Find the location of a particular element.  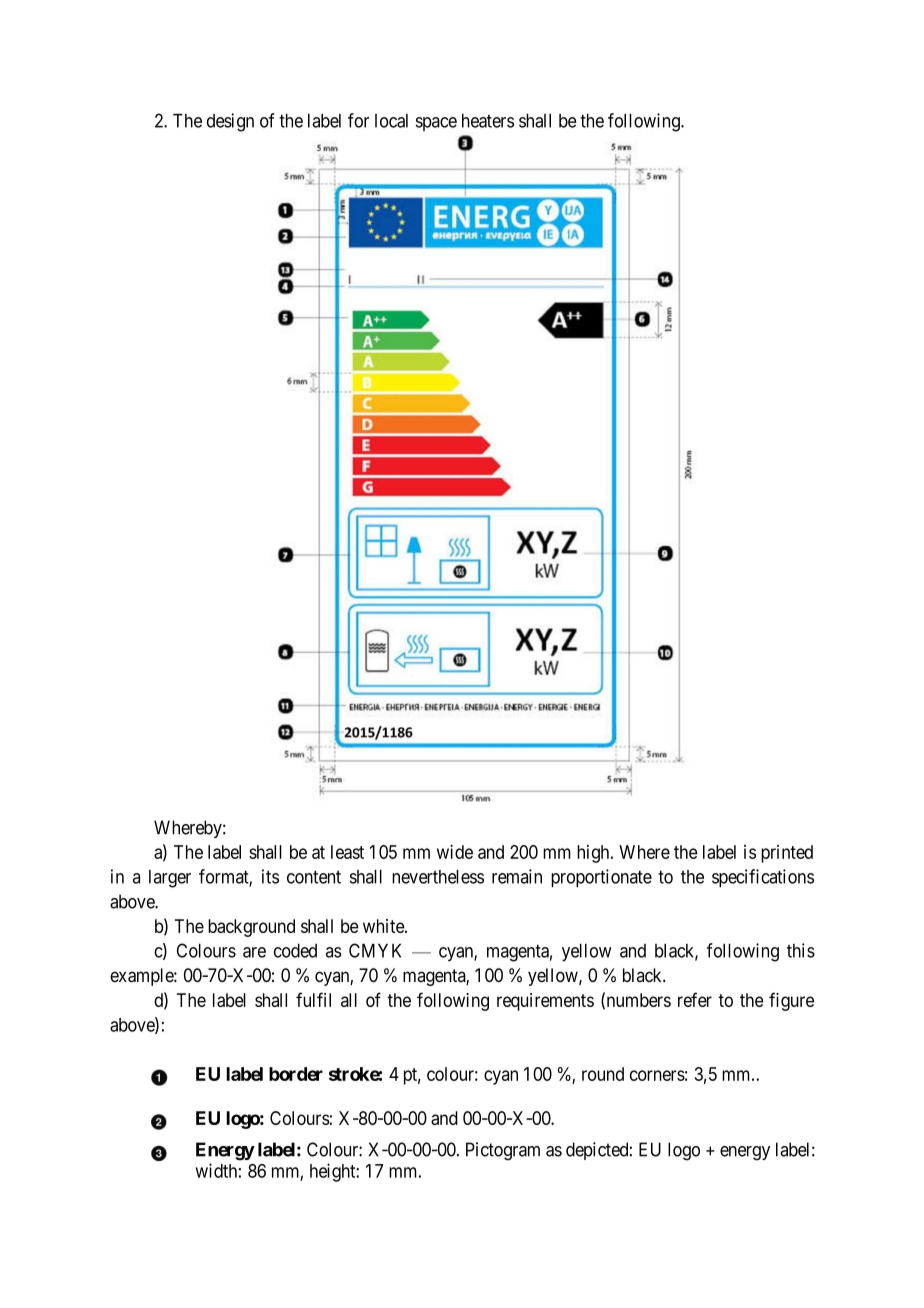

design is located at coordinates (230, 122).
